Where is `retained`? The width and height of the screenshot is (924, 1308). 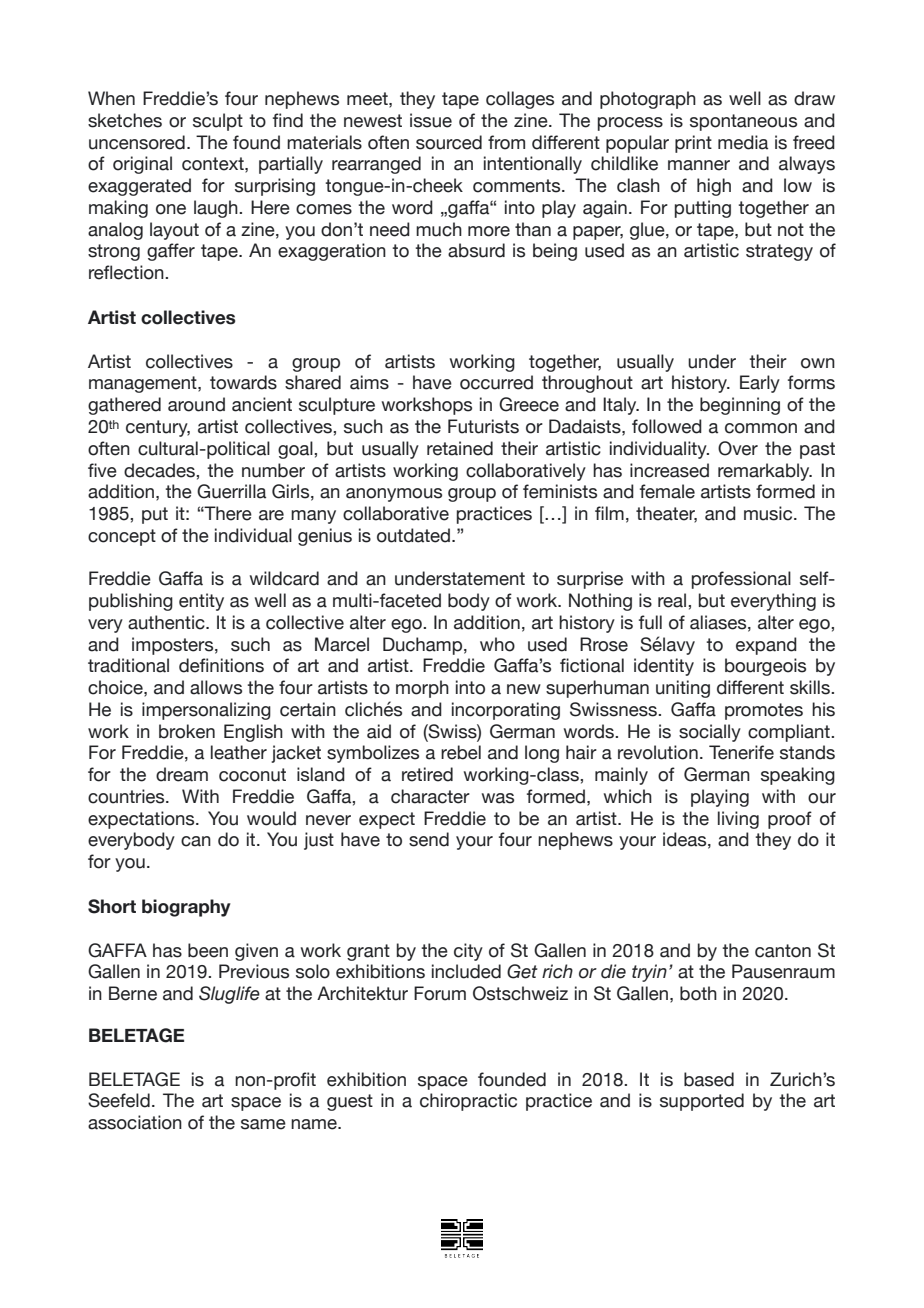
retained is located at coordinates (460, 448).
